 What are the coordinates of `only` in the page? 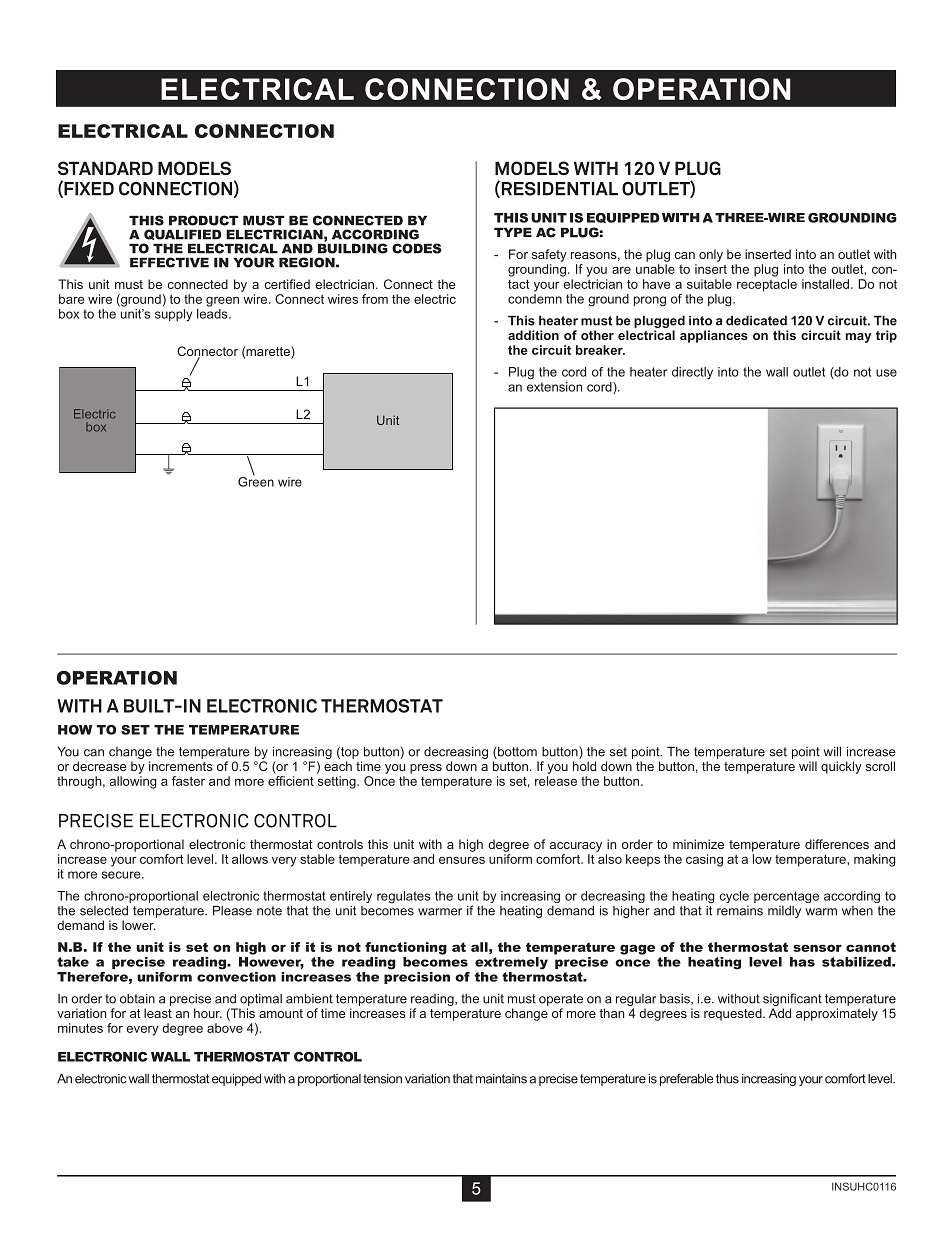 It's located at (711, 255).
